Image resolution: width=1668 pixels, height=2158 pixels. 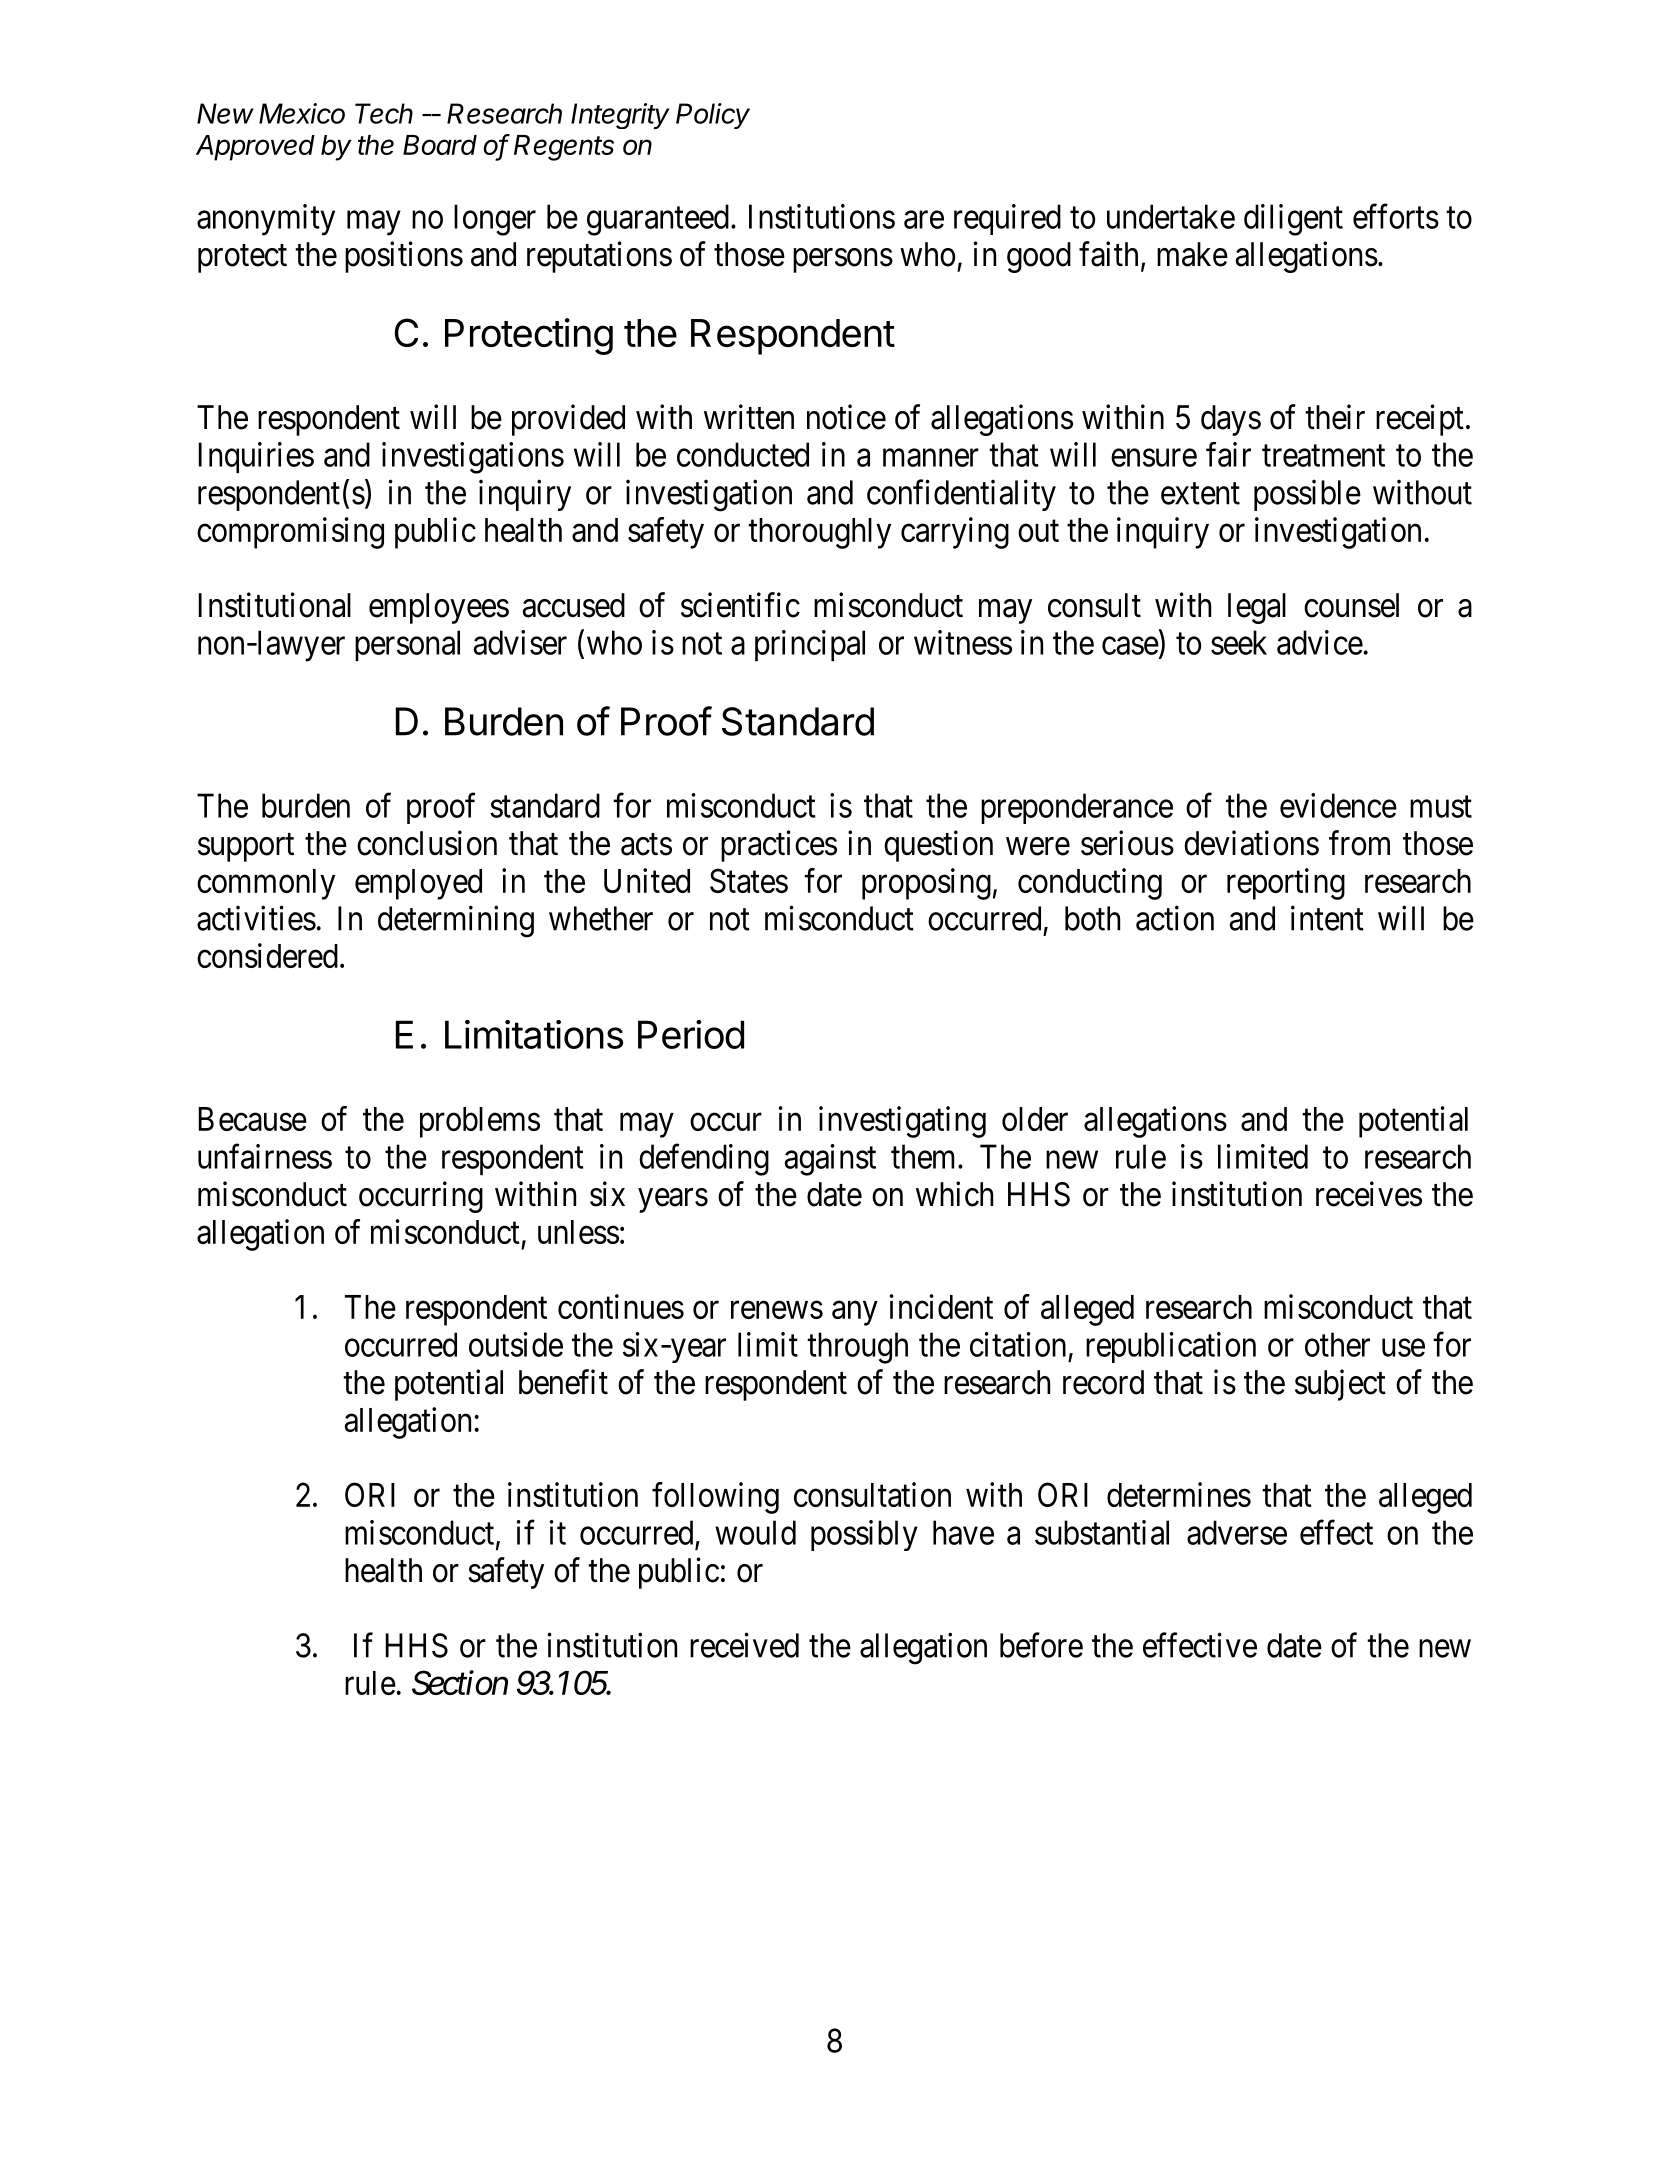 I want to click on older, so click(x=1035, y=1119).
